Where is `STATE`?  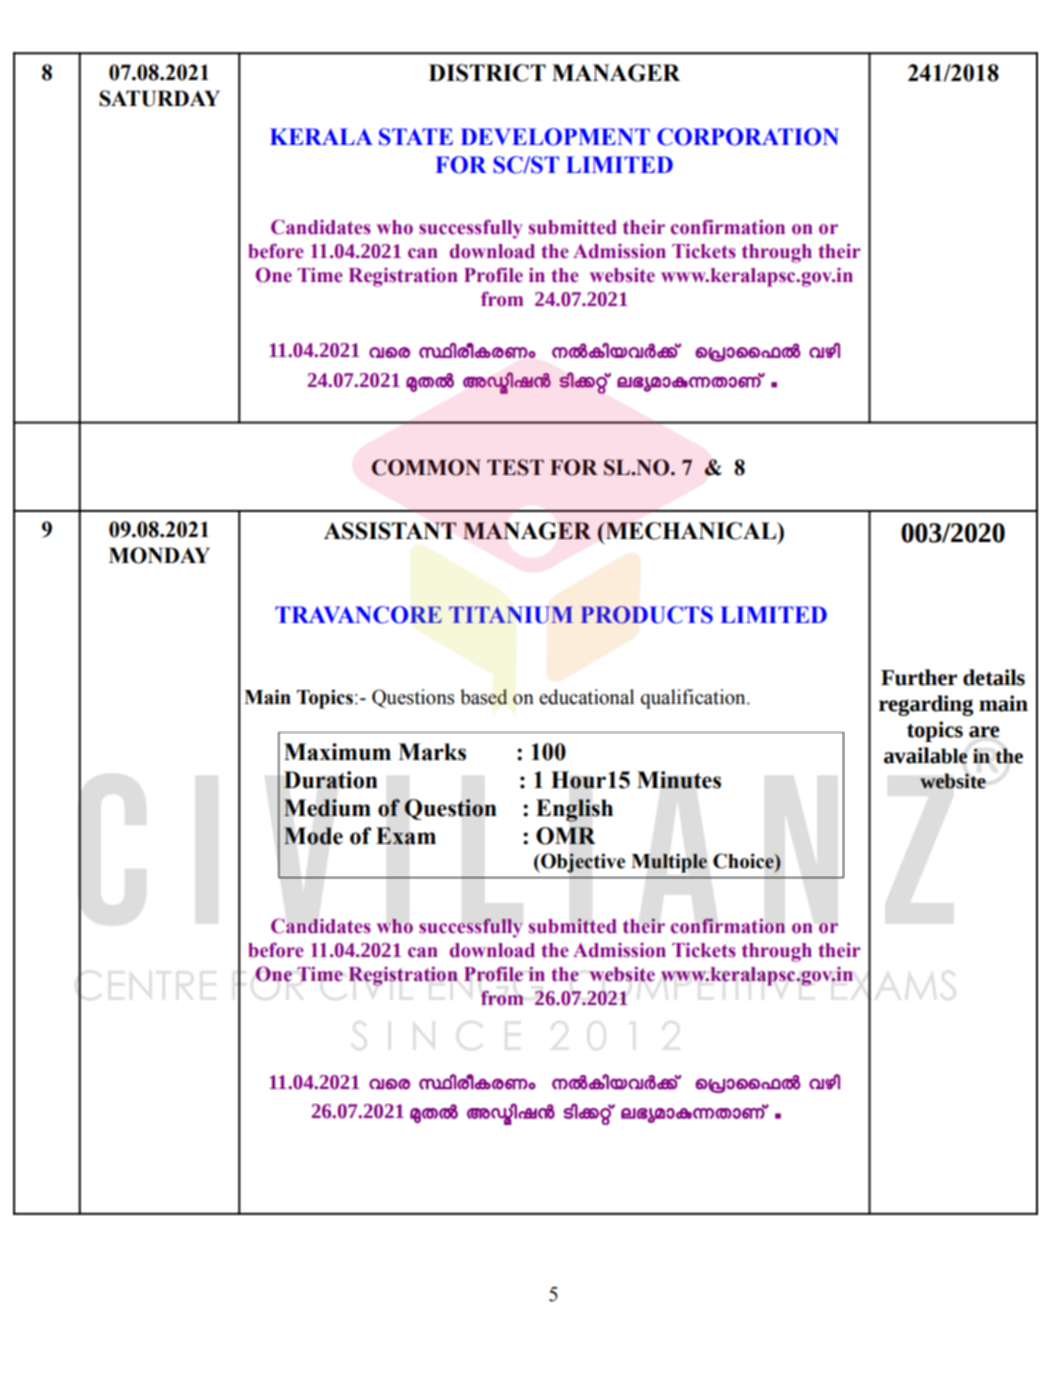 STATE is located at coordinates (416, 137).
